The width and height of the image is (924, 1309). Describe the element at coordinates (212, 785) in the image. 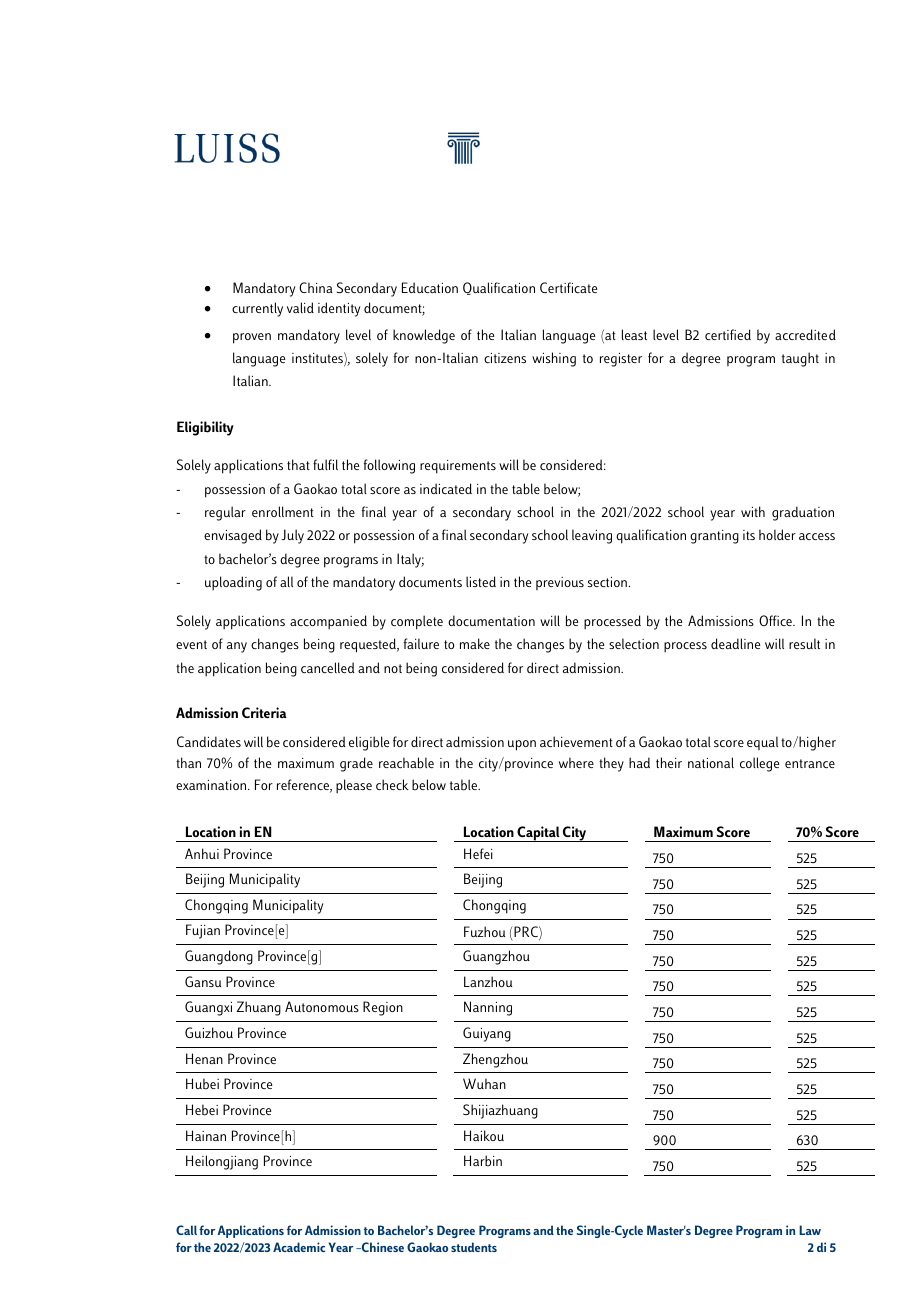

I see `examination` at that location.
